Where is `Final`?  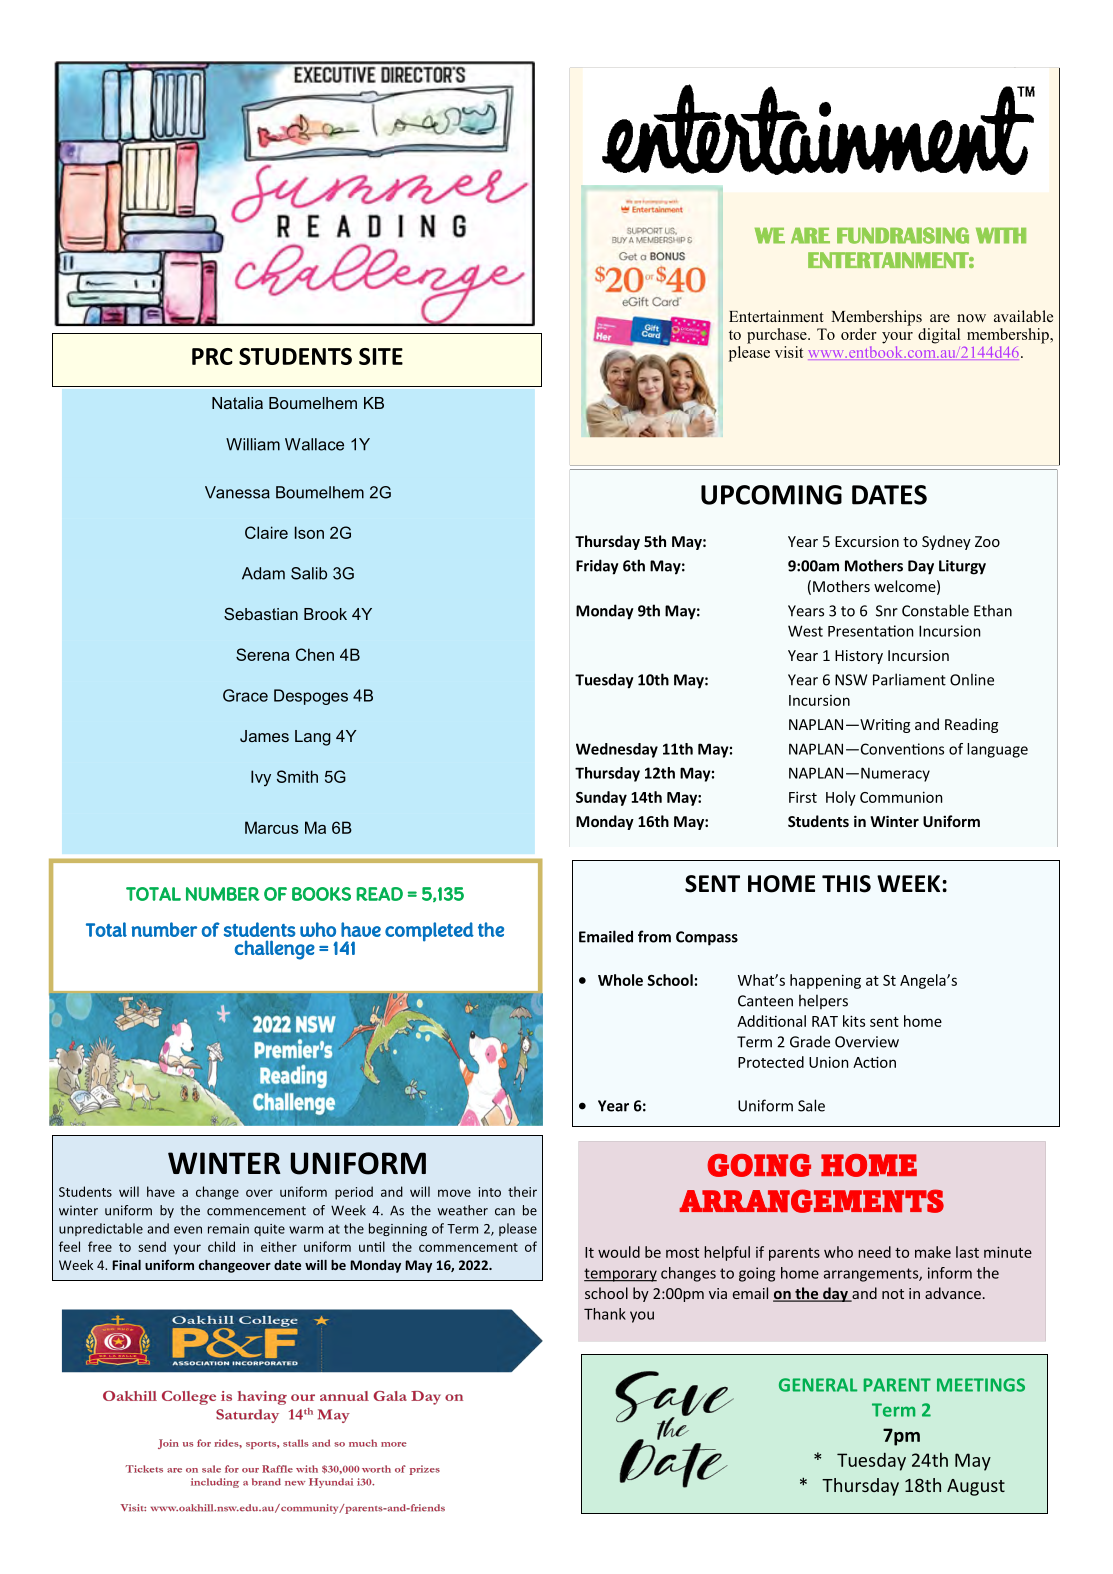
Final is located at coordinates (126, 1265).
